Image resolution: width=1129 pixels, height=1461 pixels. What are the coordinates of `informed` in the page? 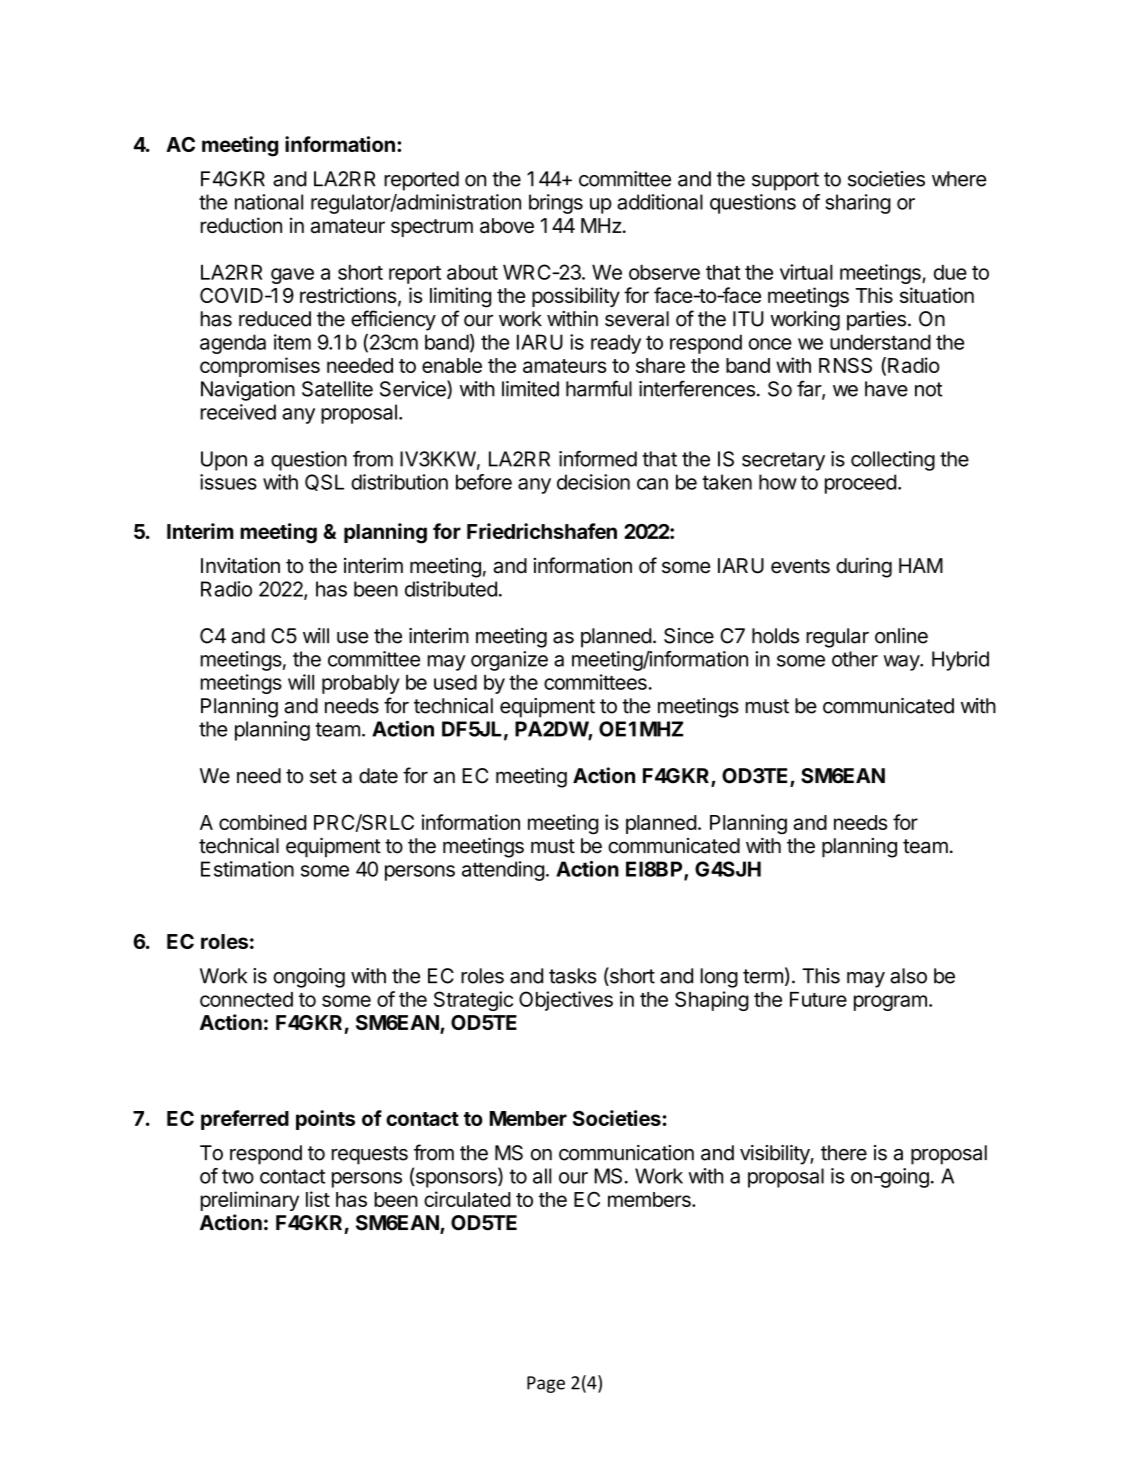 It's located at (598, 459).
